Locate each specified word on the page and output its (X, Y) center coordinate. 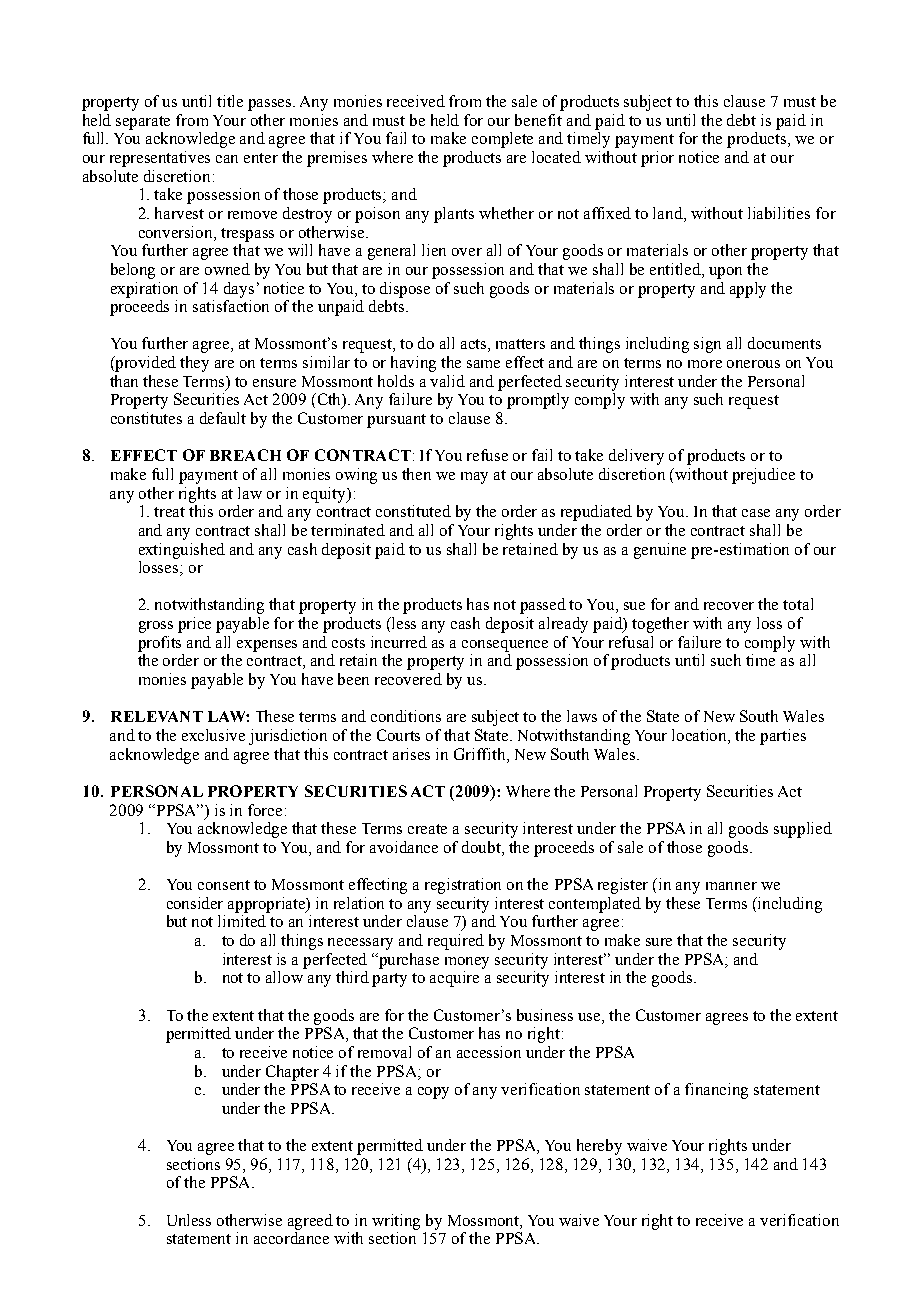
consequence (505, 646)
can (227, 159)
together (660, 625)
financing (716, 1091)
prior (657, 159)
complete (502, 140)
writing (396, 1222)
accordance (291, 1238)
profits (159, 644)
